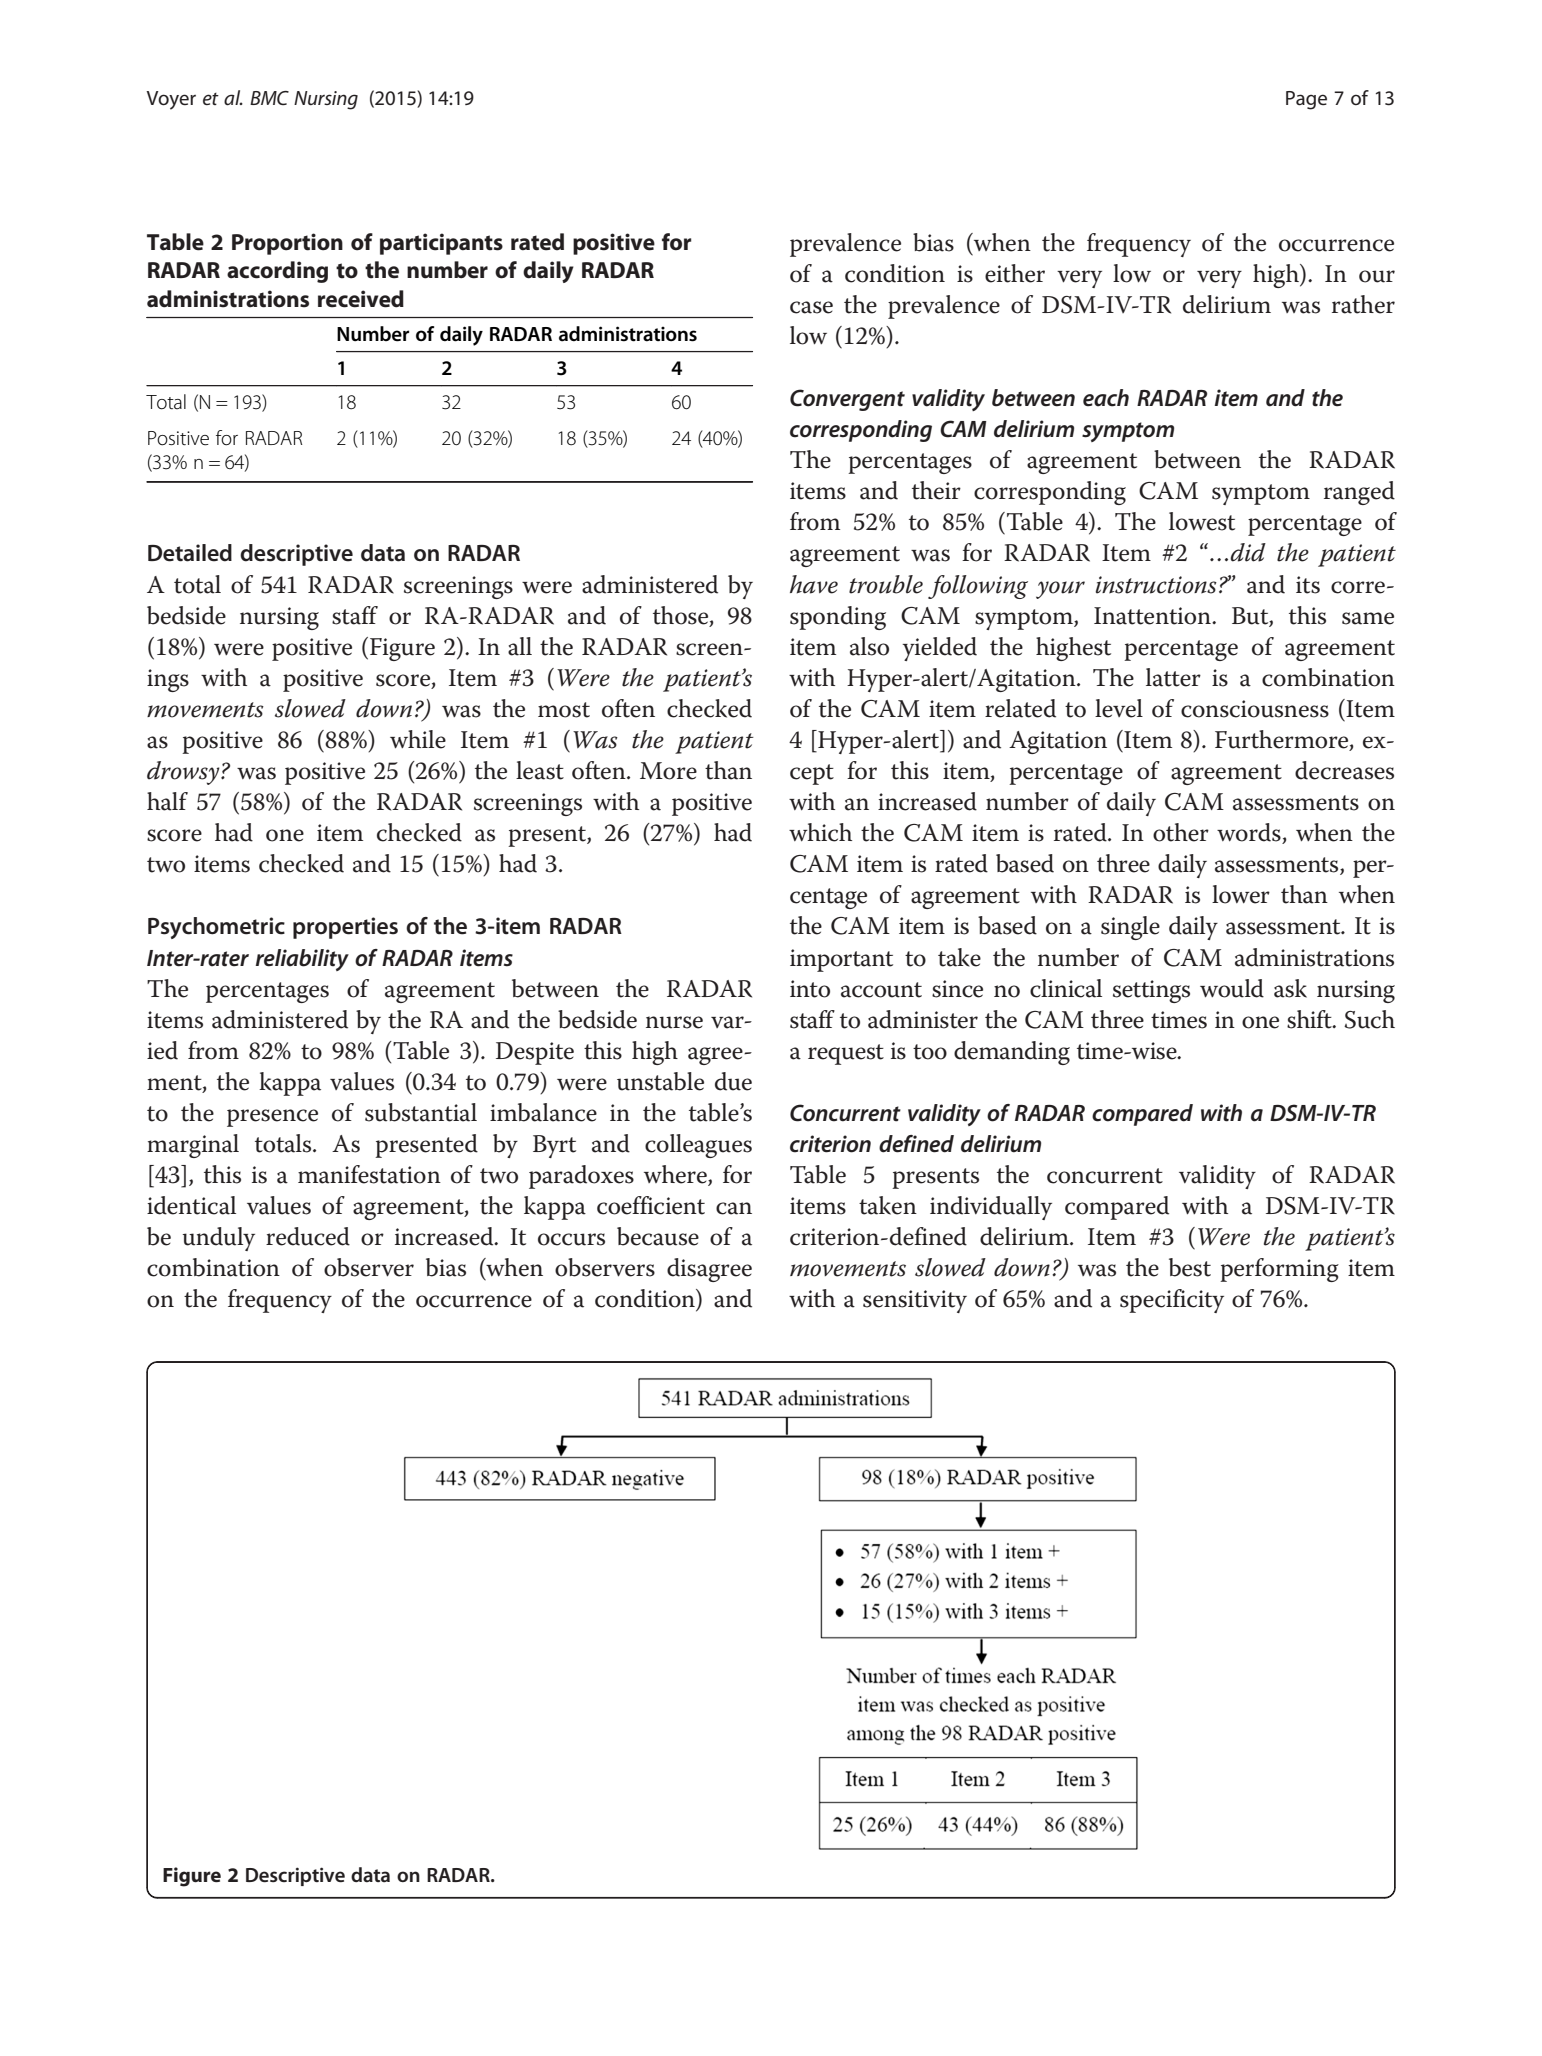 This screenshot has width=1542, height=2056. Describe the element at coordinates (1255, 709) in the screenshot. I see `consciousness` at that location.
